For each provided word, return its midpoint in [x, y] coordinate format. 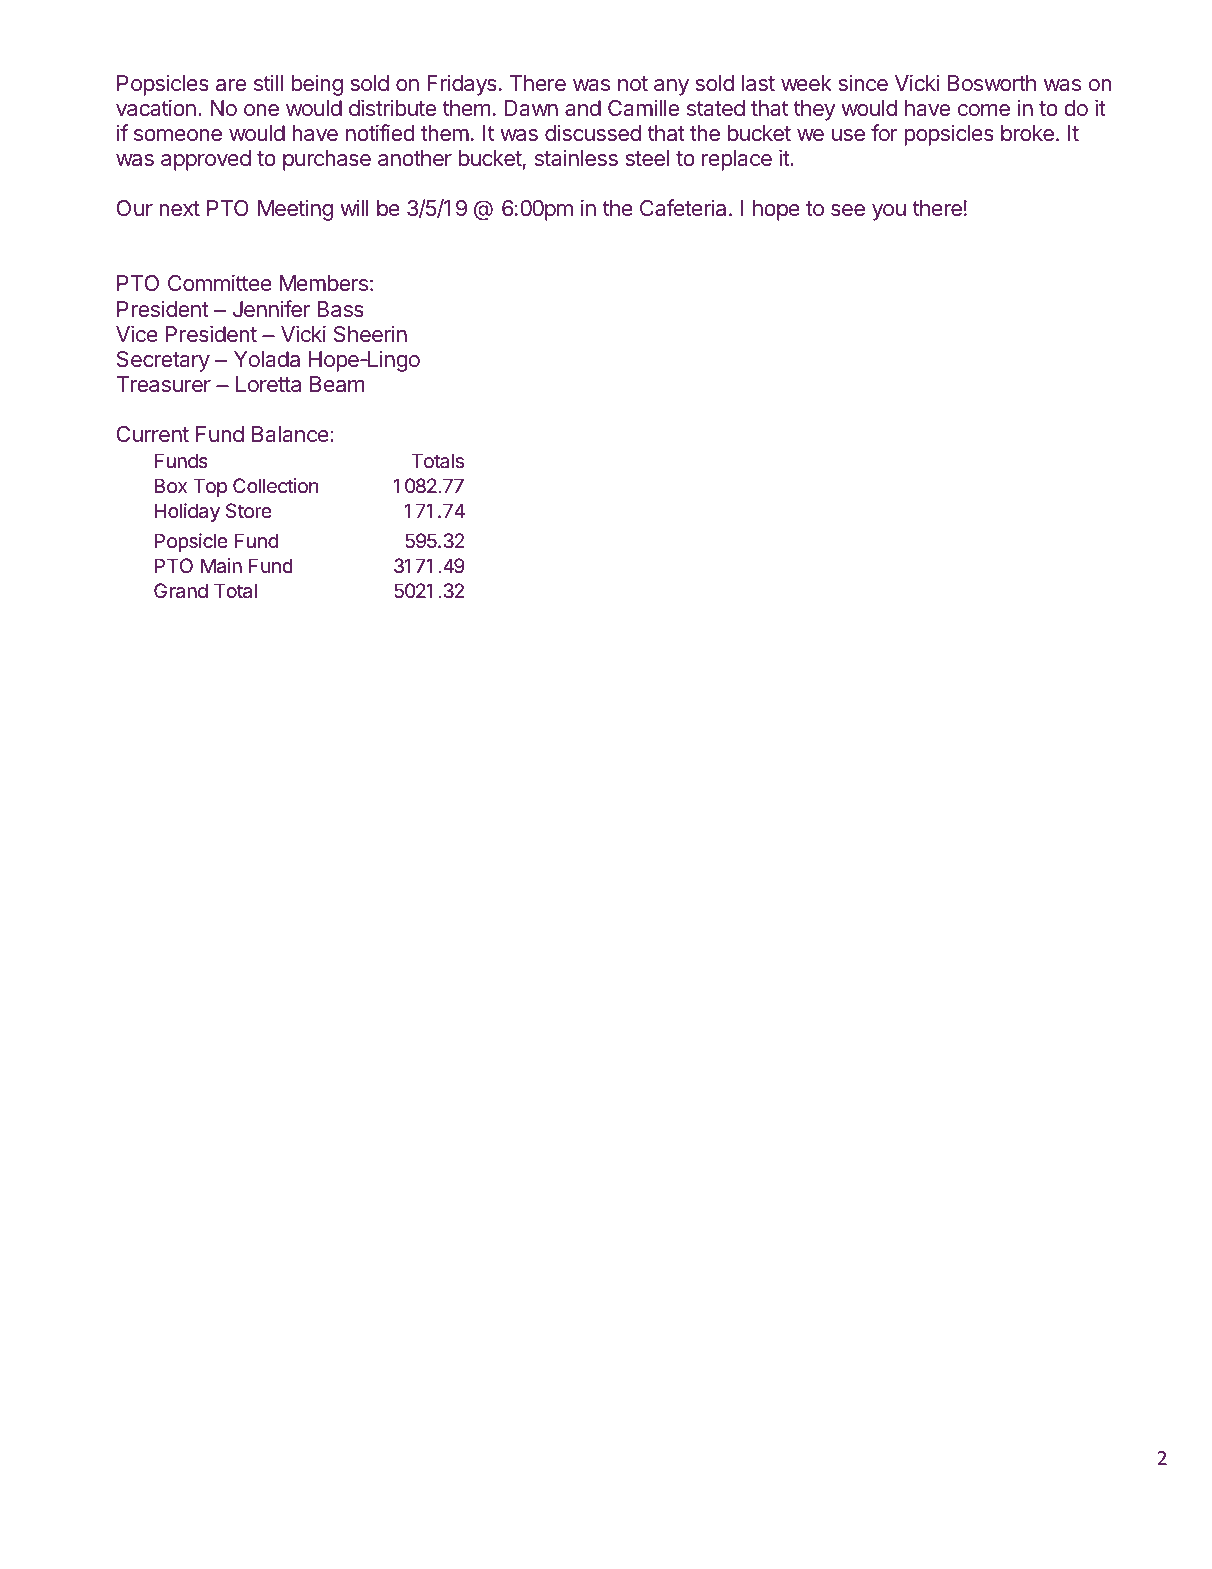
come [984, 110]
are [231, 85]
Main [221, 566]
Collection [275, 486]
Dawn [531, 108]
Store [249, 510]
